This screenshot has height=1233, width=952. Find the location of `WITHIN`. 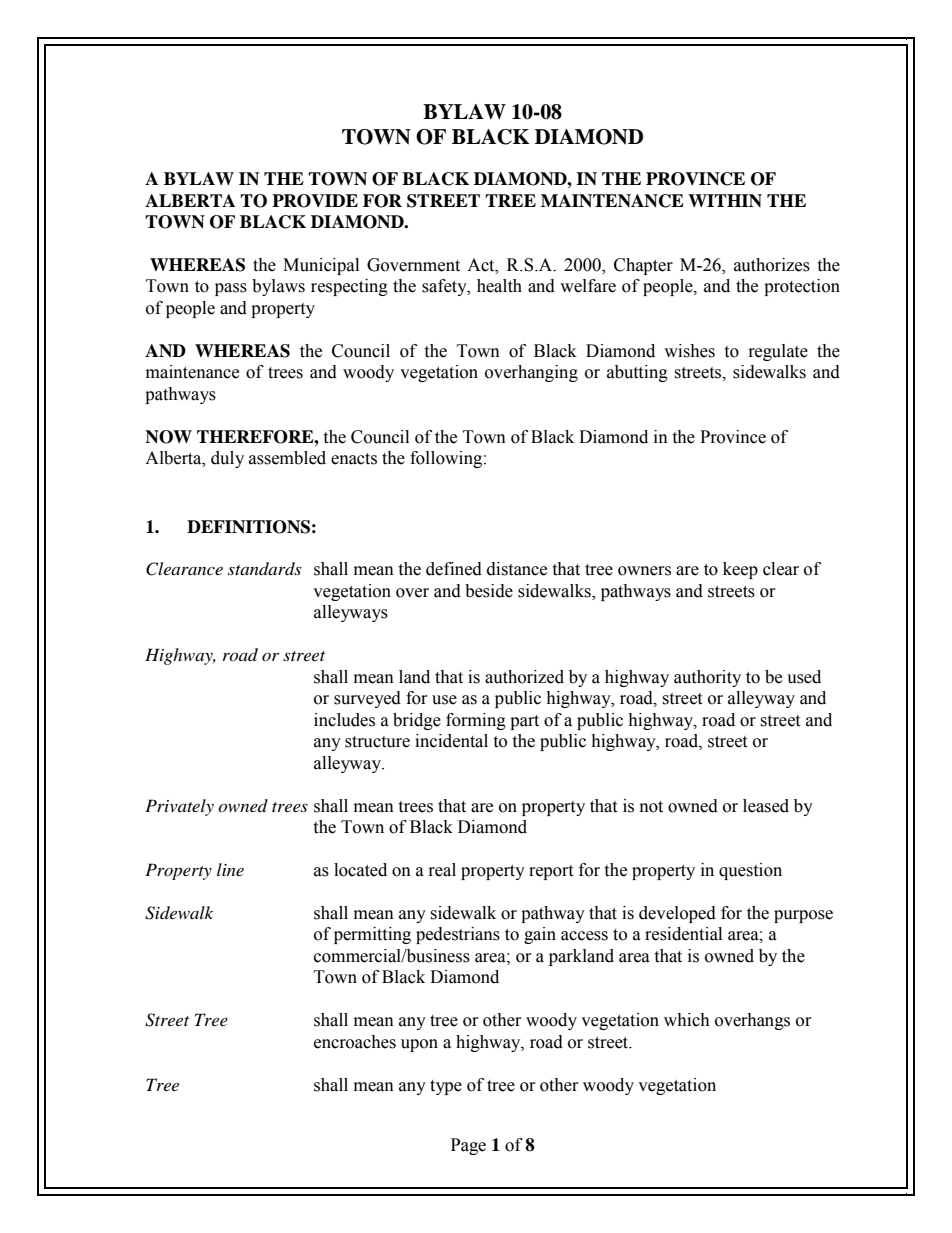

WITHIN is located at coordinates (725, 200).
